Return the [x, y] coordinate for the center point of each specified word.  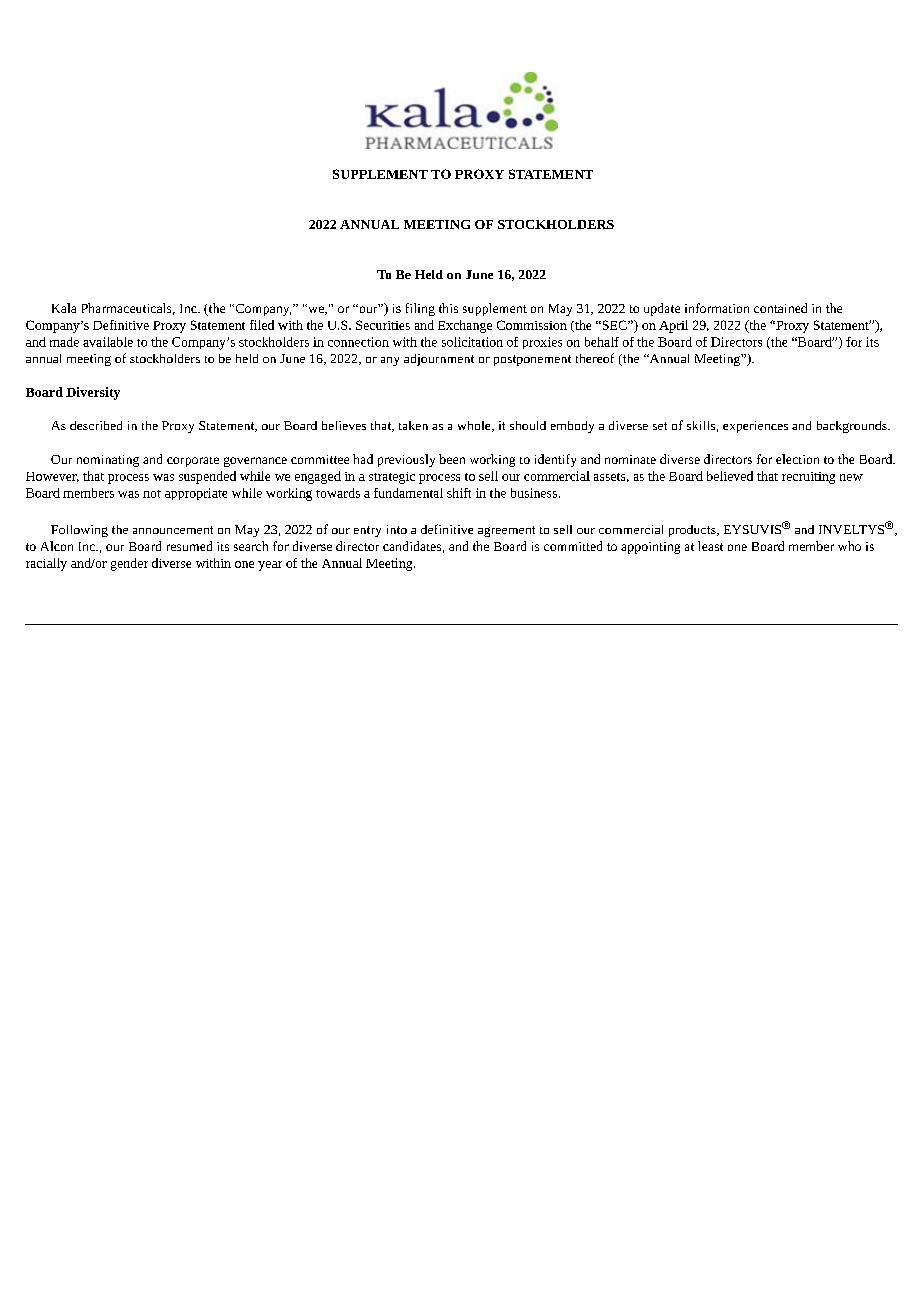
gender [129, 564]
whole [475, 426]
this [448, 308]
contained [780, 308]
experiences [755, 427]
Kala [64, 308]
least [710, 546]
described [96, 425]
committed [573, 546]
